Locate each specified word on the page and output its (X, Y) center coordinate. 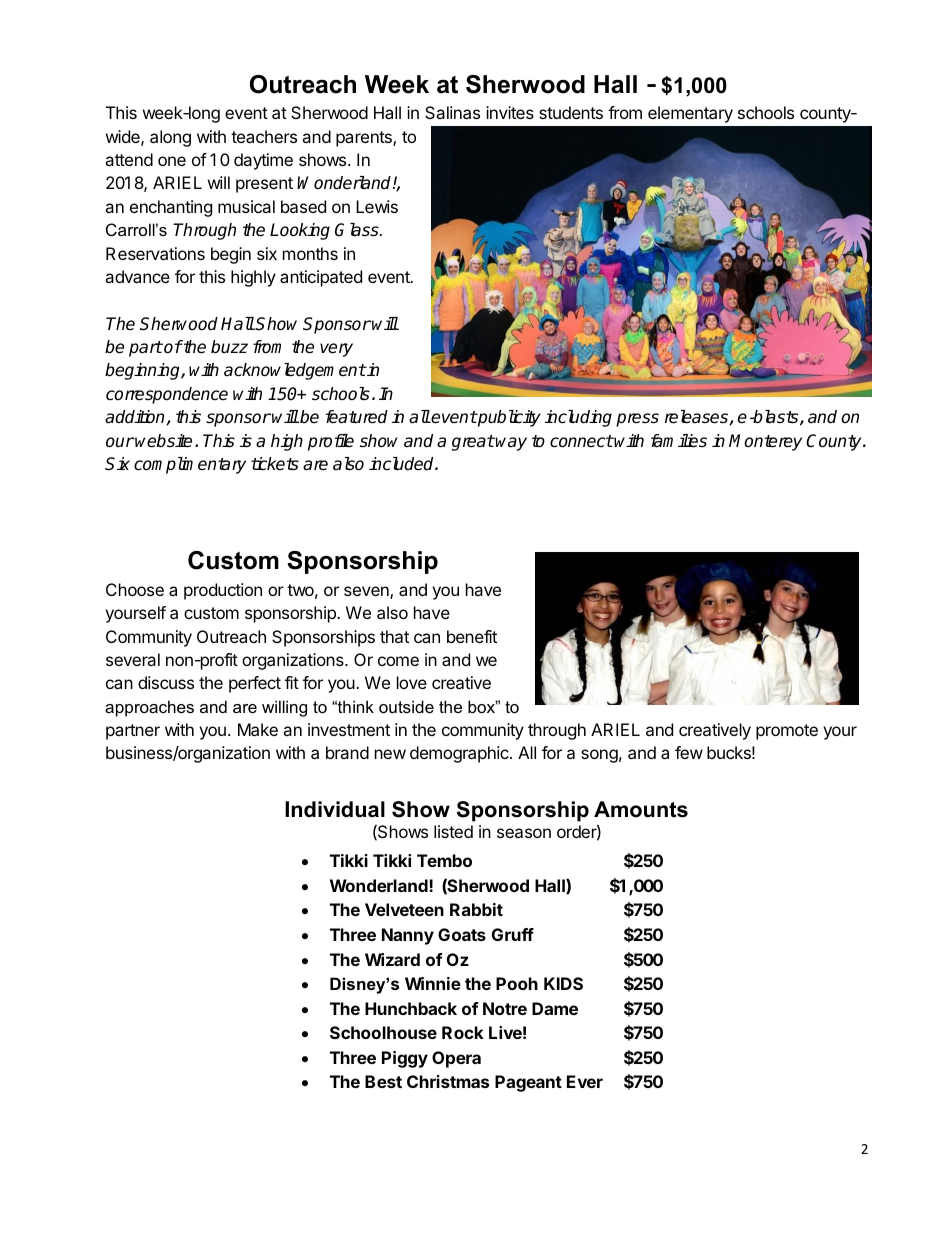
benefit (472, 636)
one (172, 161)
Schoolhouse (383, 1032)
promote (787, 732)
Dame (555, 1008)
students (571, 112)
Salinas (452, 112)
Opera (456, 1059)
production (223, 591)
